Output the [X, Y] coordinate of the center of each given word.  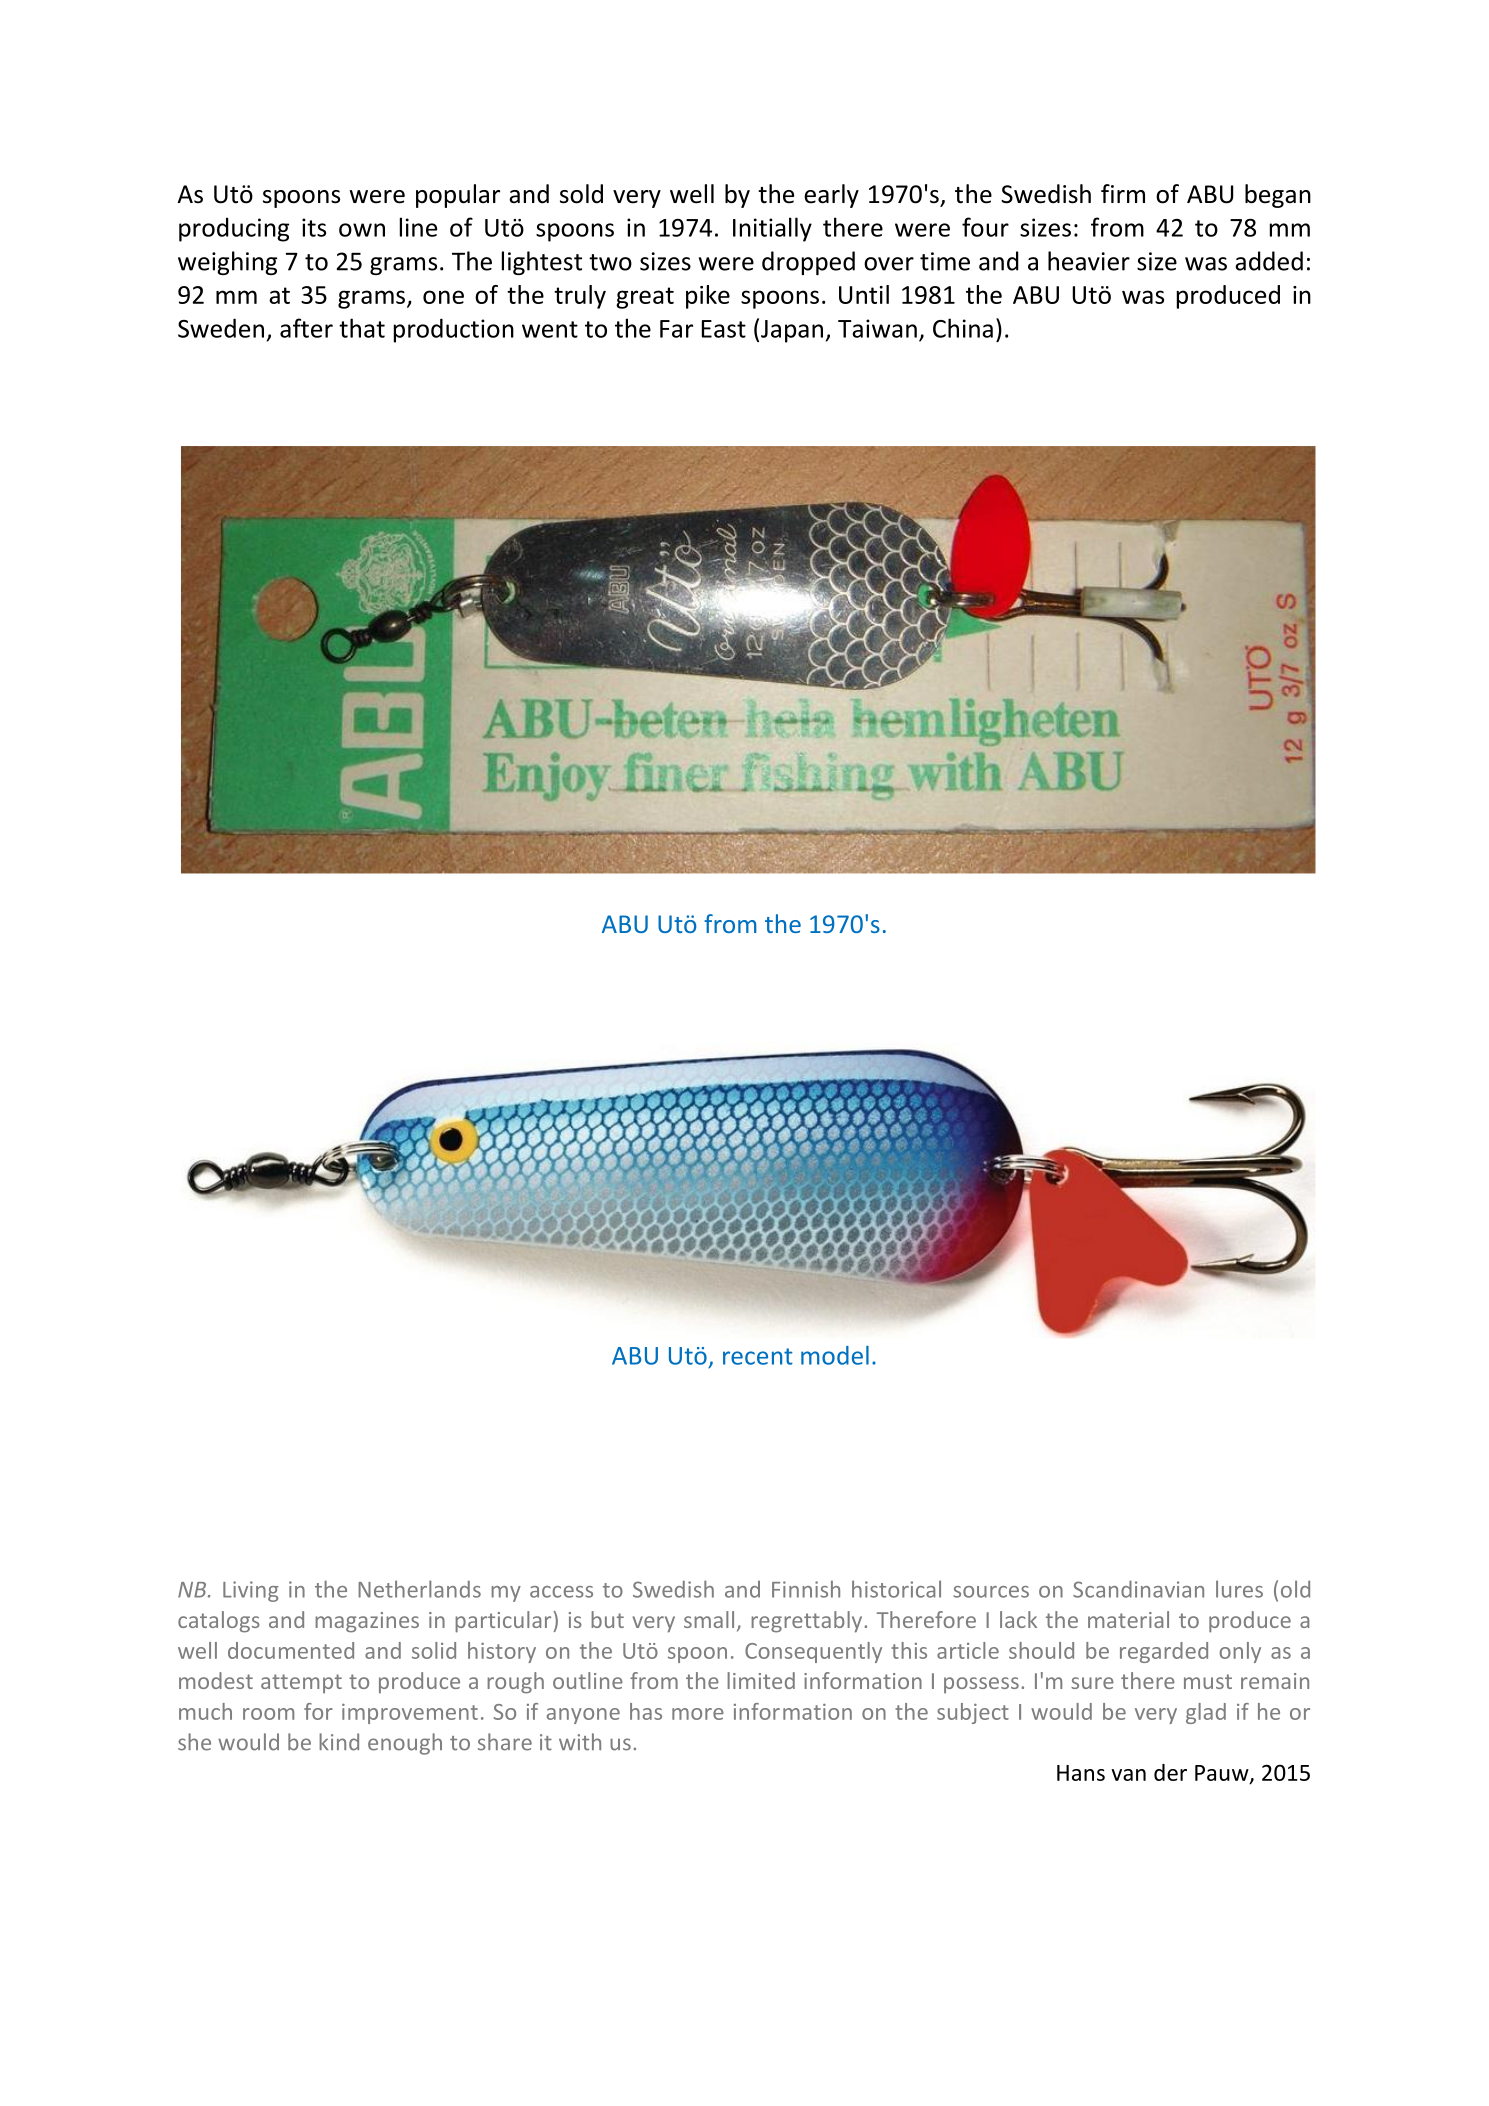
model [835, 1355]
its [314, 227]
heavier [1089, 261]
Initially [772, 229]
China [963, 328]
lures [1239, 1589]
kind [339, 1742]
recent [758, 1356]
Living [251, 1591]
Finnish [806, 1589]
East [724, 329]
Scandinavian [1138, 1589]
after [306, 328]
